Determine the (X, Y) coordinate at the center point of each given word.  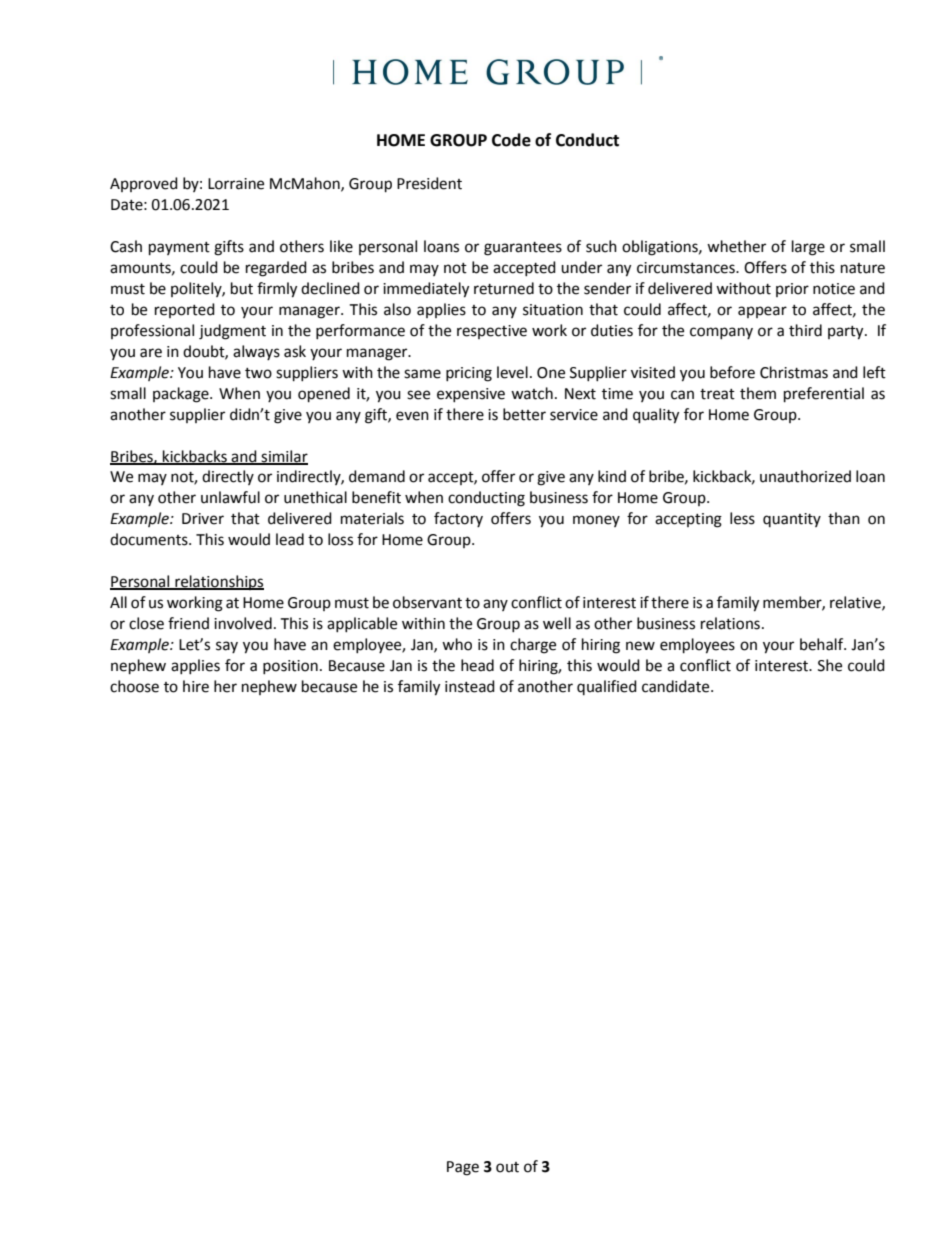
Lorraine (236, 184)
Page (463, 1168)
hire (196, 686)
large (808, 248)
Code (511, 140)
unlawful (230, 497)
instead (470, 686)
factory (458, 519)
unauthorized (805, 476)
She (830, 665)
